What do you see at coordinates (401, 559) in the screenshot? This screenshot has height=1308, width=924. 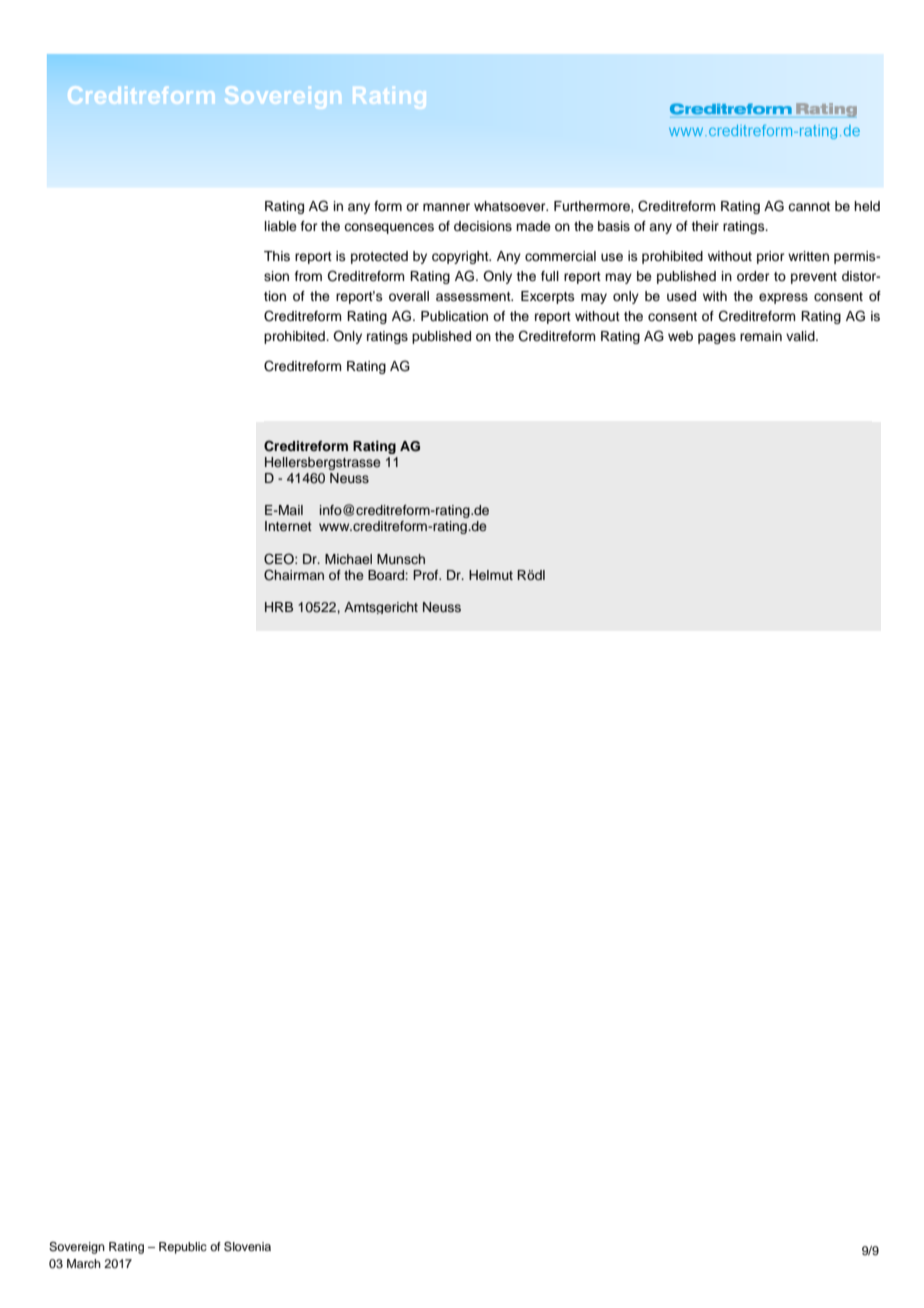 I see `Munsch` at bounding box center [401, 559].
